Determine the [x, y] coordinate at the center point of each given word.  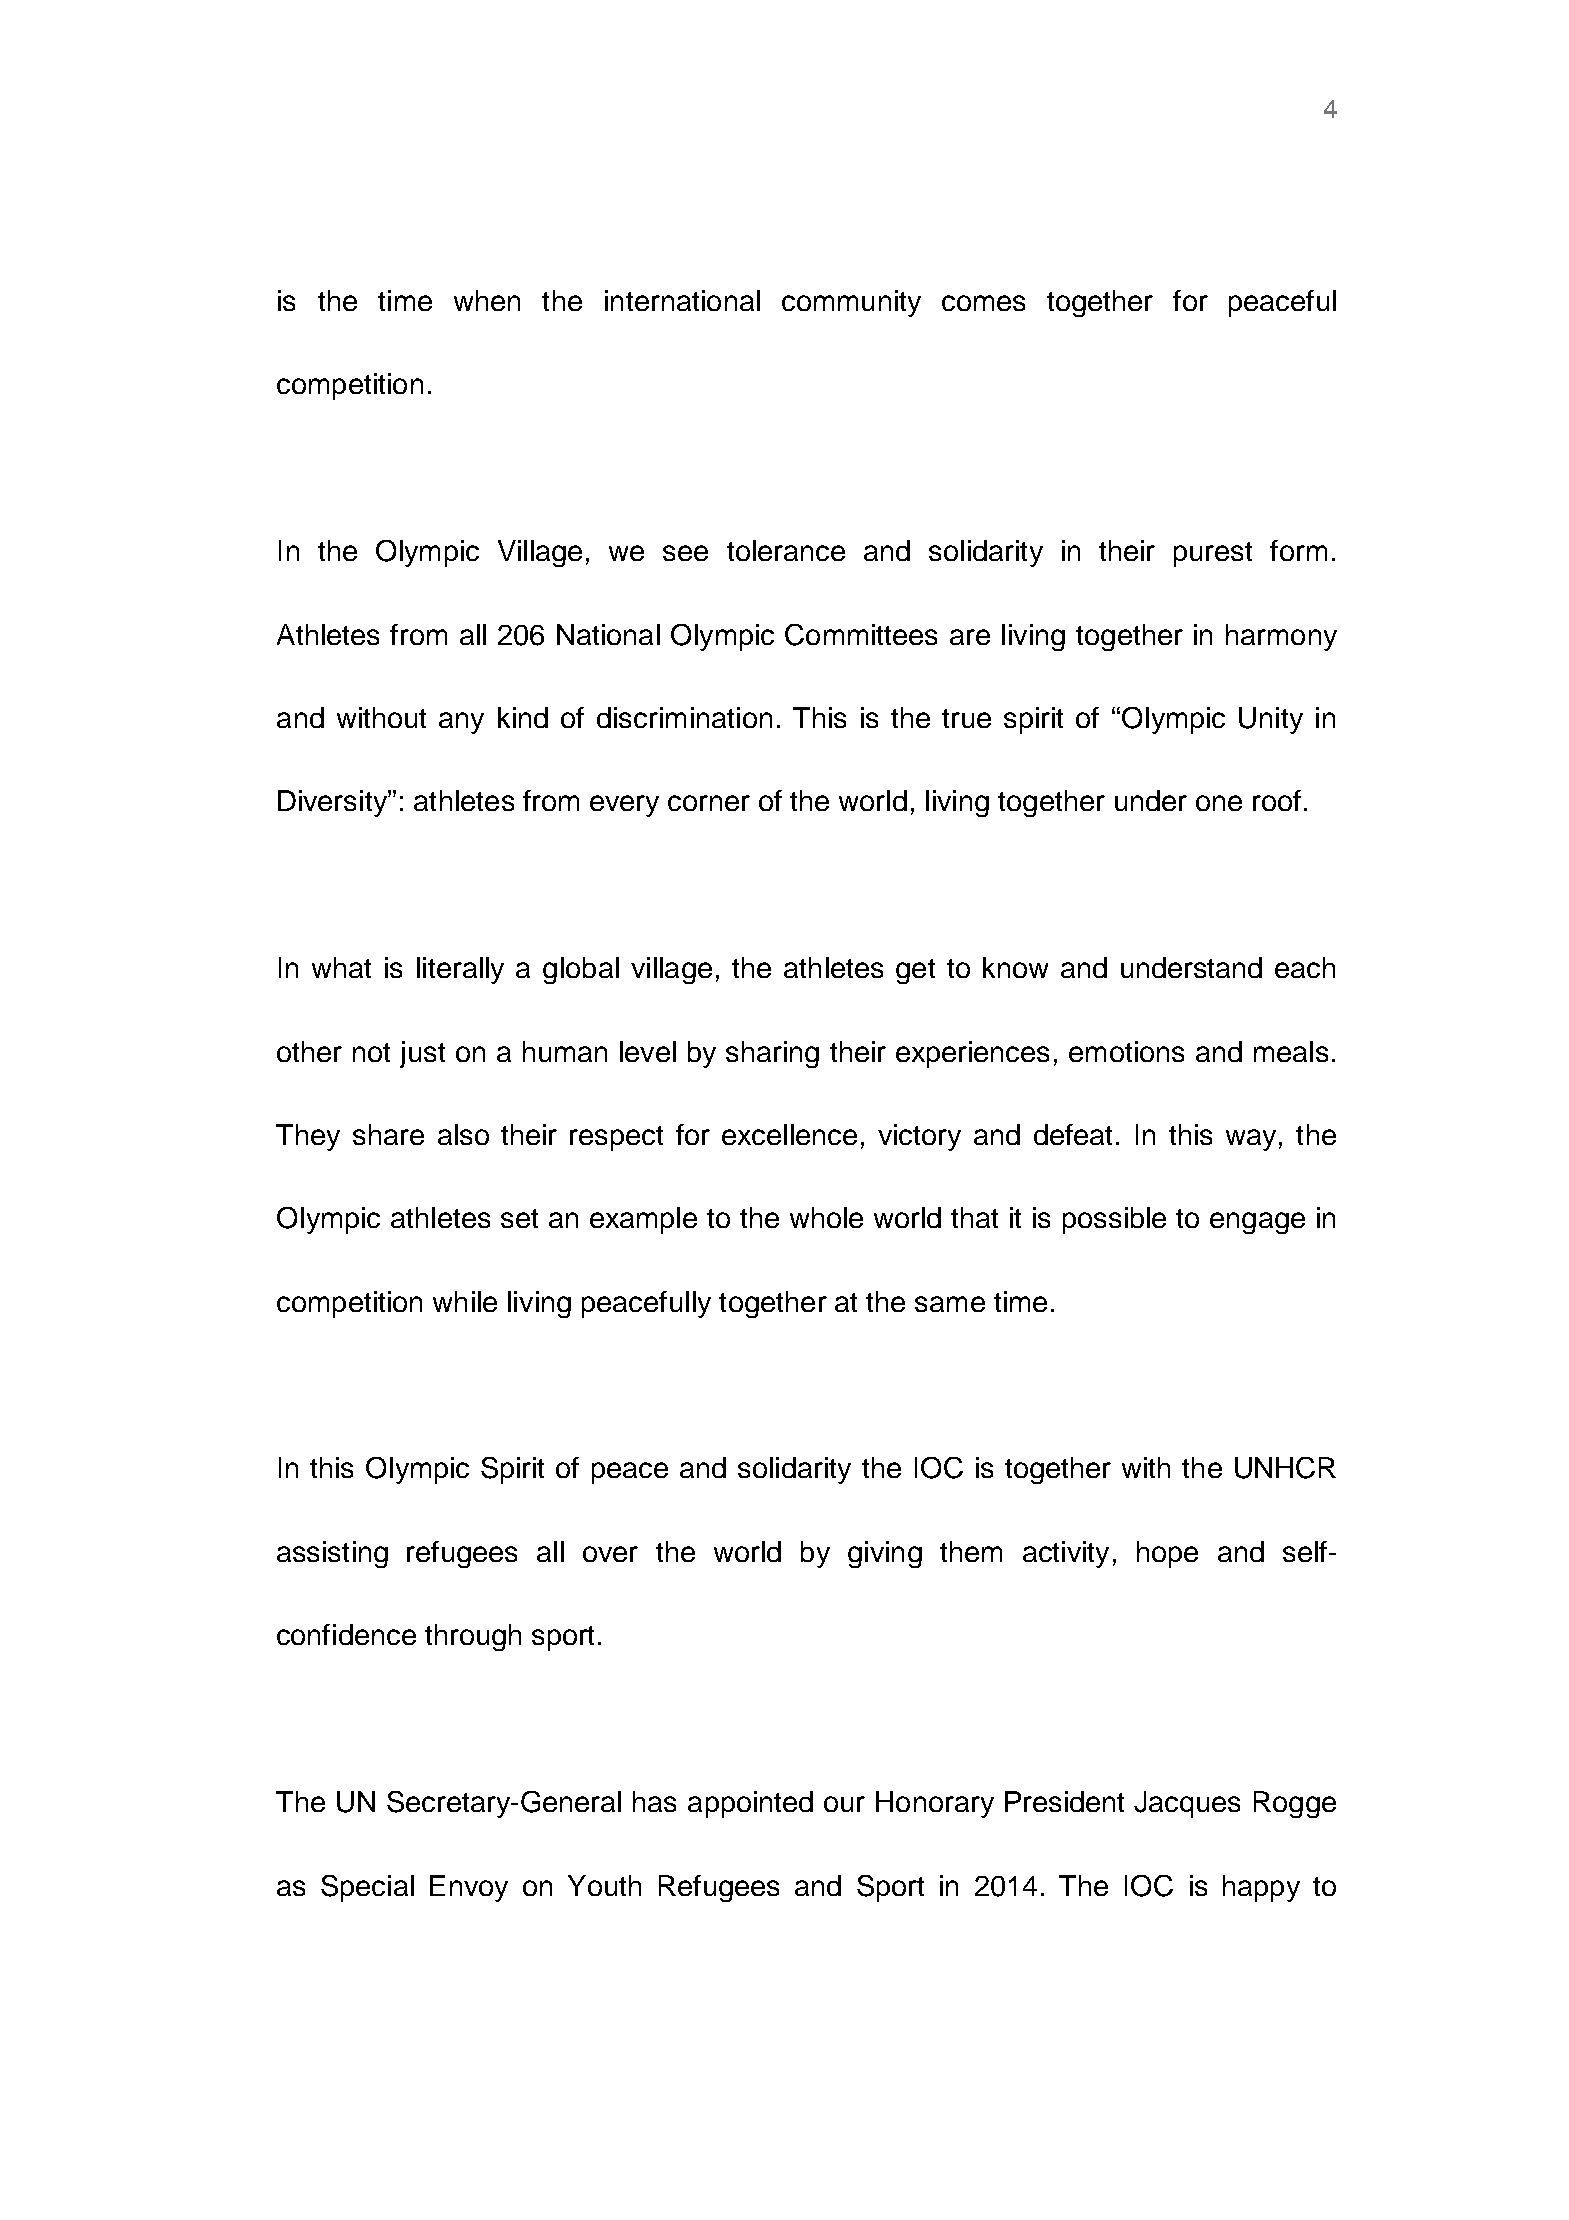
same [950, 1304]
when [487, 300]
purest [1213, 554]
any [461, 723]
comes [983, 303]
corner [709, 803]
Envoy [469, 1888]
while [465, 1301]
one [1219, 803]
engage [1257, 1223]
